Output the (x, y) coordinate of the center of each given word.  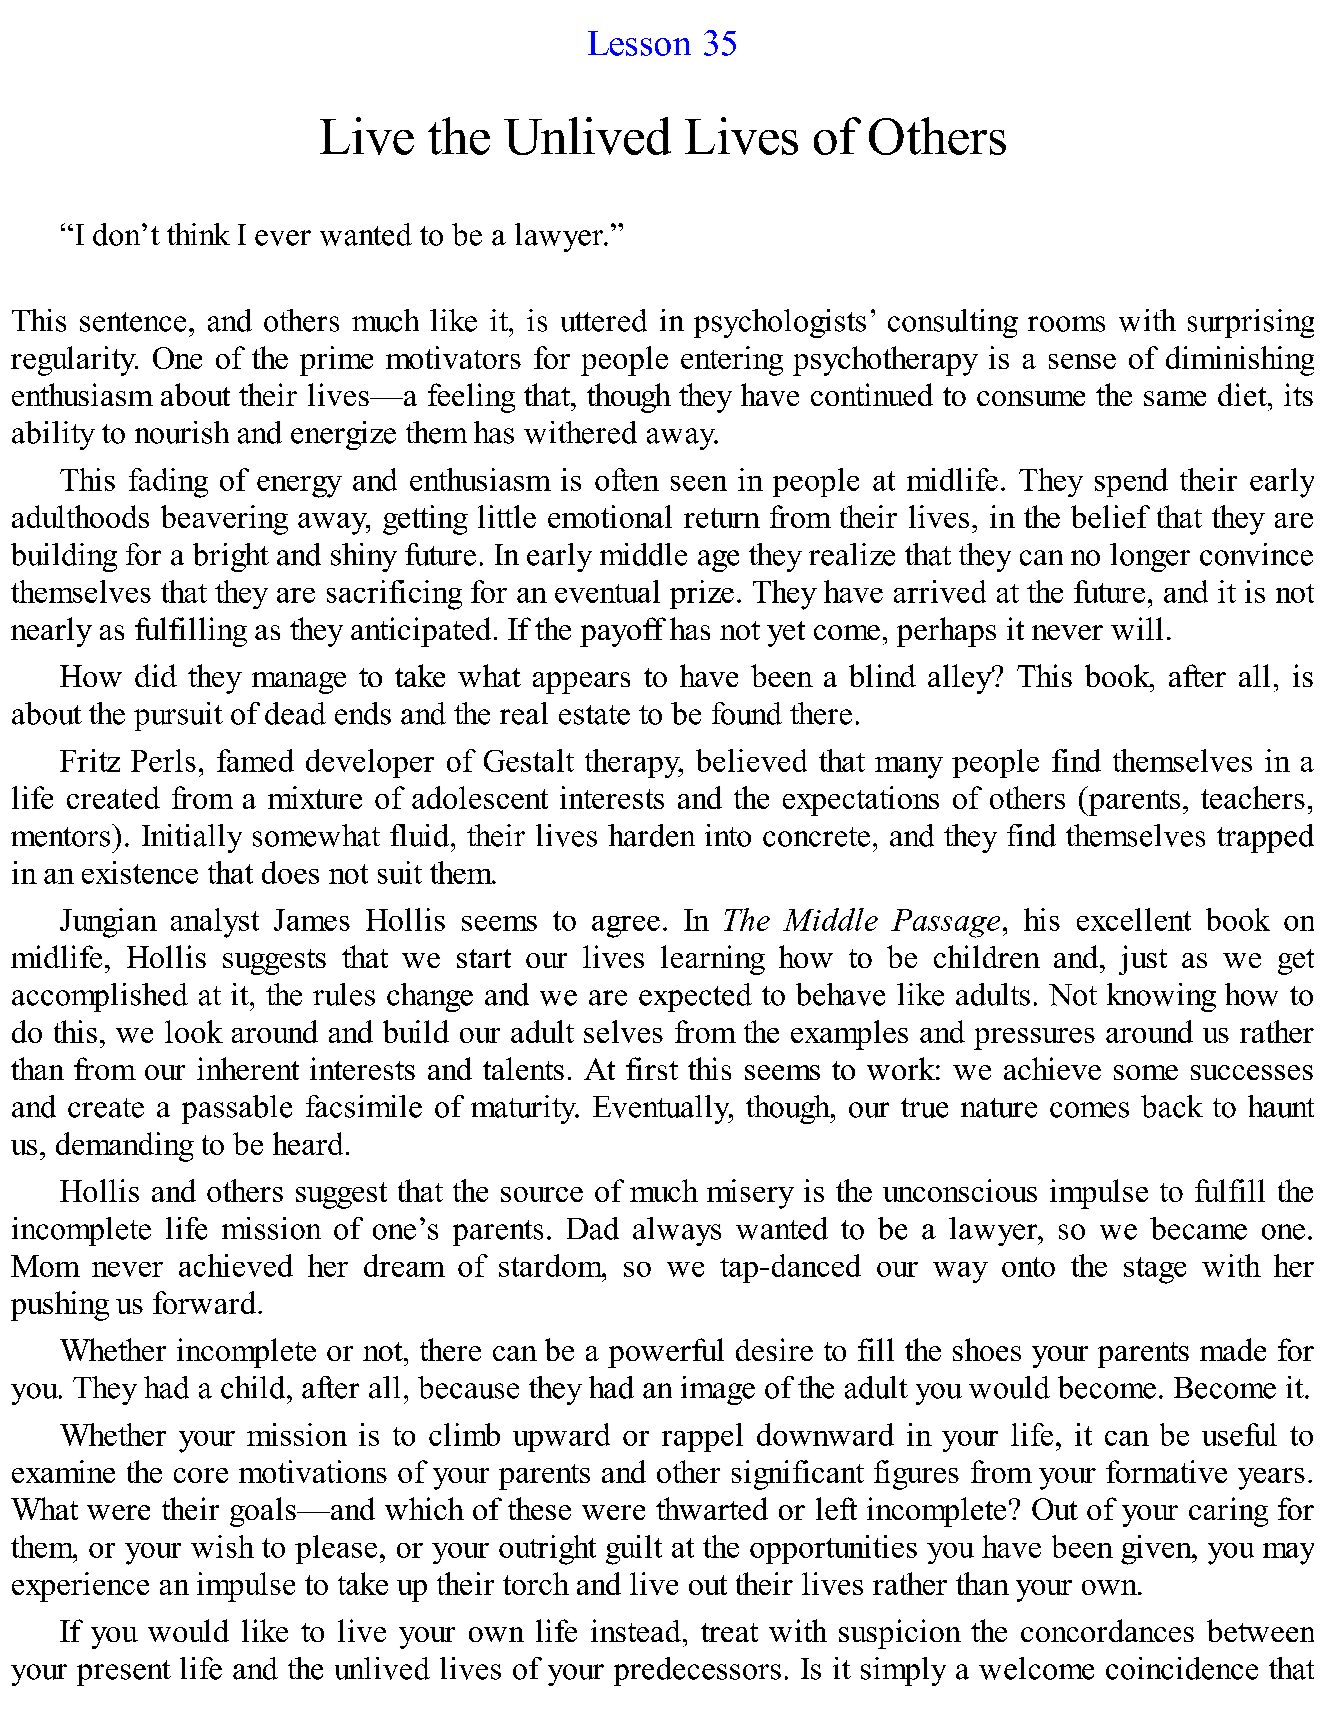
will (1137, 628)
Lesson (639, 43)
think (198, 234)
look (194, 1031)
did (156, 675)
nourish (182, 432)
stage (1155, 1270)
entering (732, 361)
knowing (1161, 997)
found (747, 713)
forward (204, 1302)
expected (695, 997)
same (1175, 398)
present (124, 1673)
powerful (666, 1353)
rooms (1066, 324)
